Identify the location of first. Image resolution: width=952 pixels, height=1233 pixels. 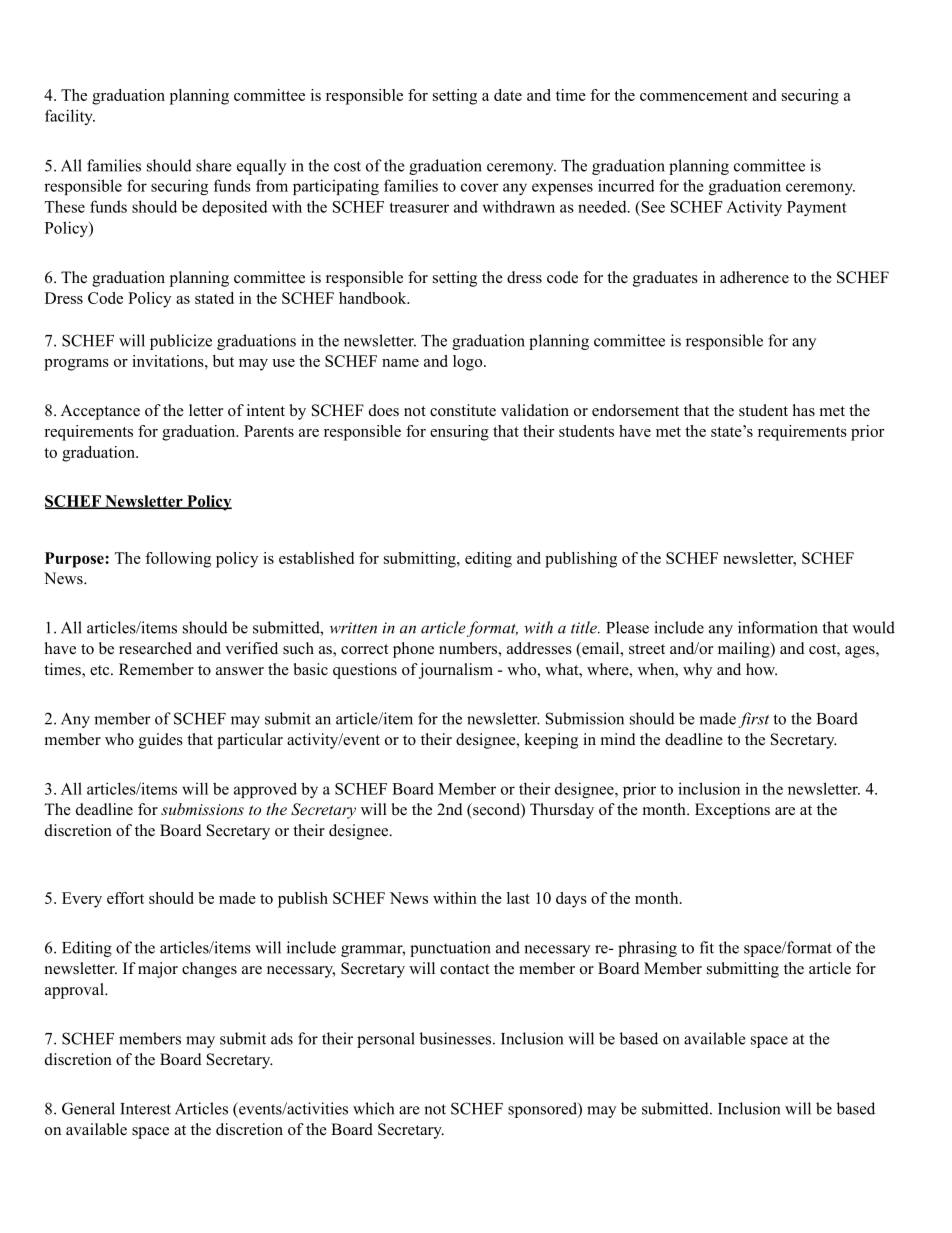
(753, 720).
